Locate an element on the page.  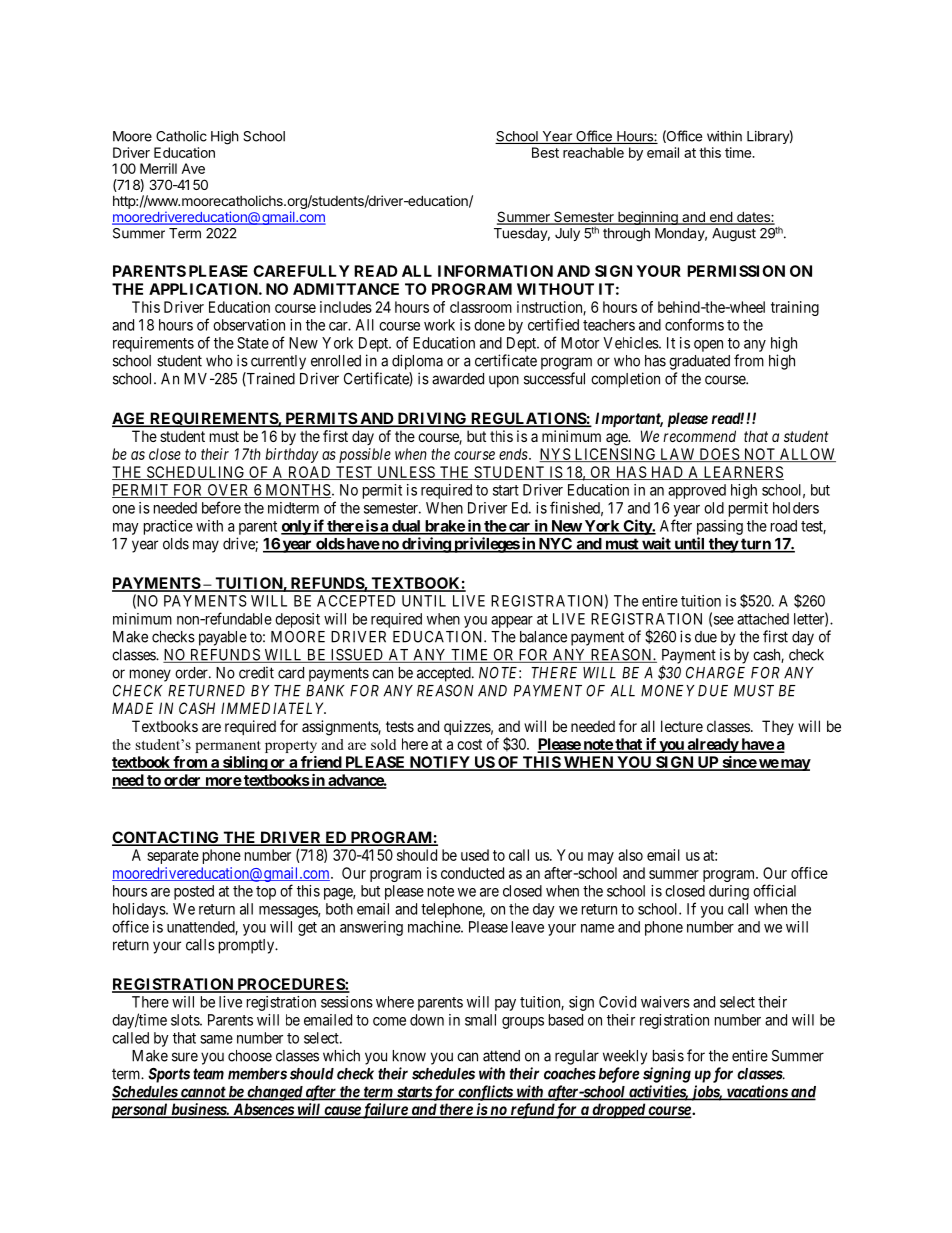
August is located at coordinates (734, 235).
